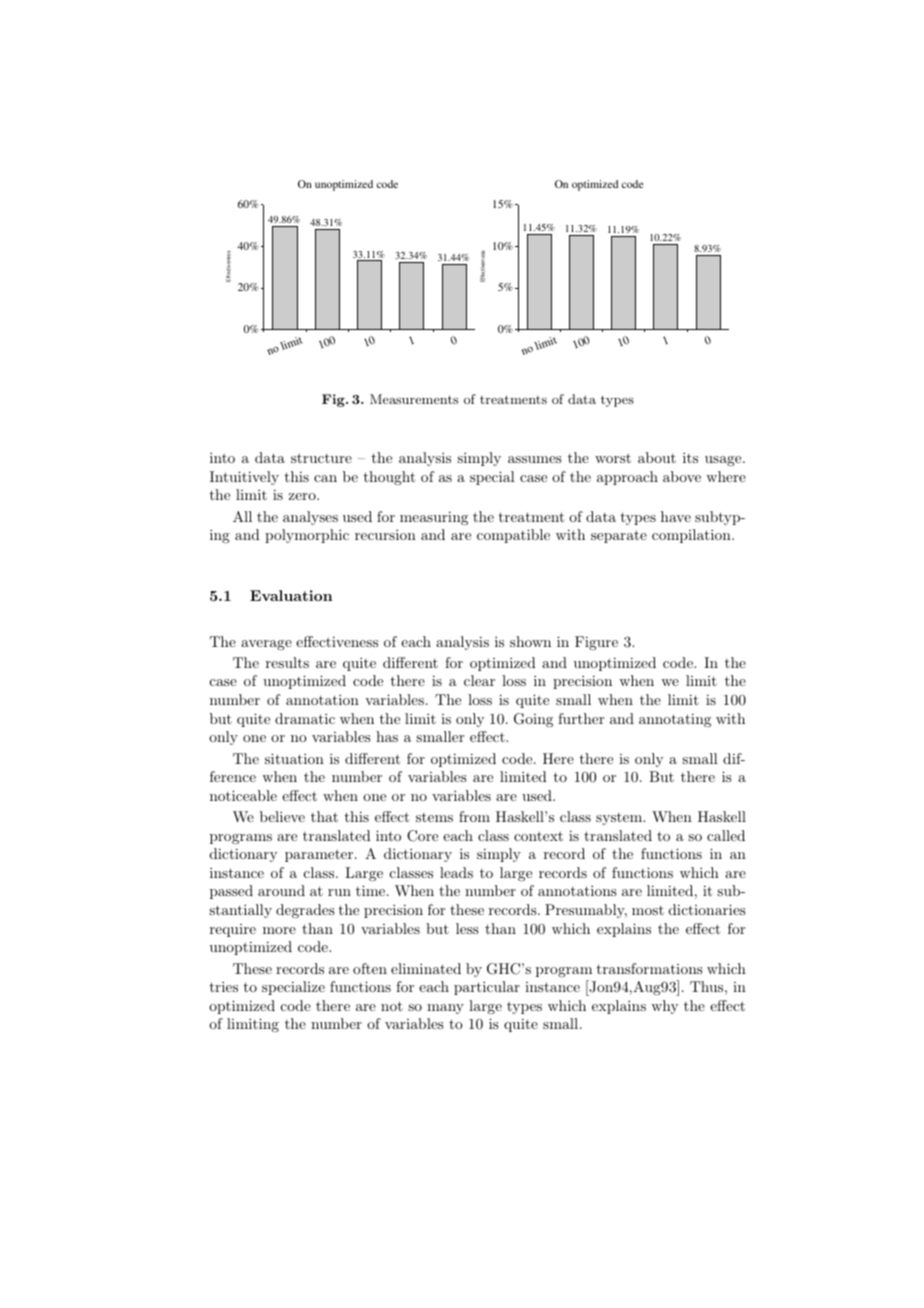 The height and width of the page is (1308, 924). I want to click on structure, so click(321, 458).
